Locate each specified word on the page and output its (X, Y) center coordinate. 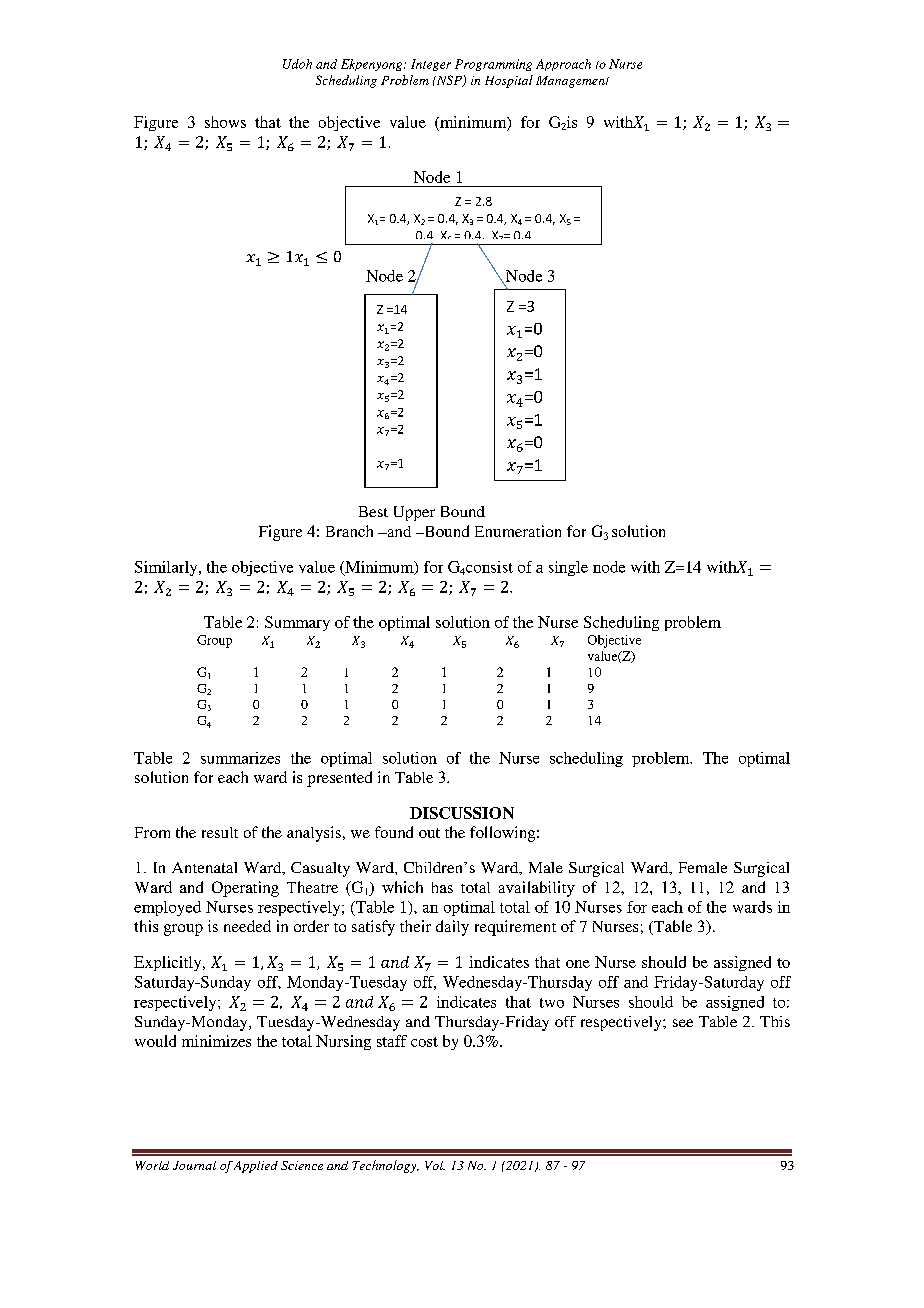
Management (572, 82)
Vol (435, 1165)
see (683, 1023)
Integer (431, 65)
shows (225, 122)
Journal (194, 1165)
